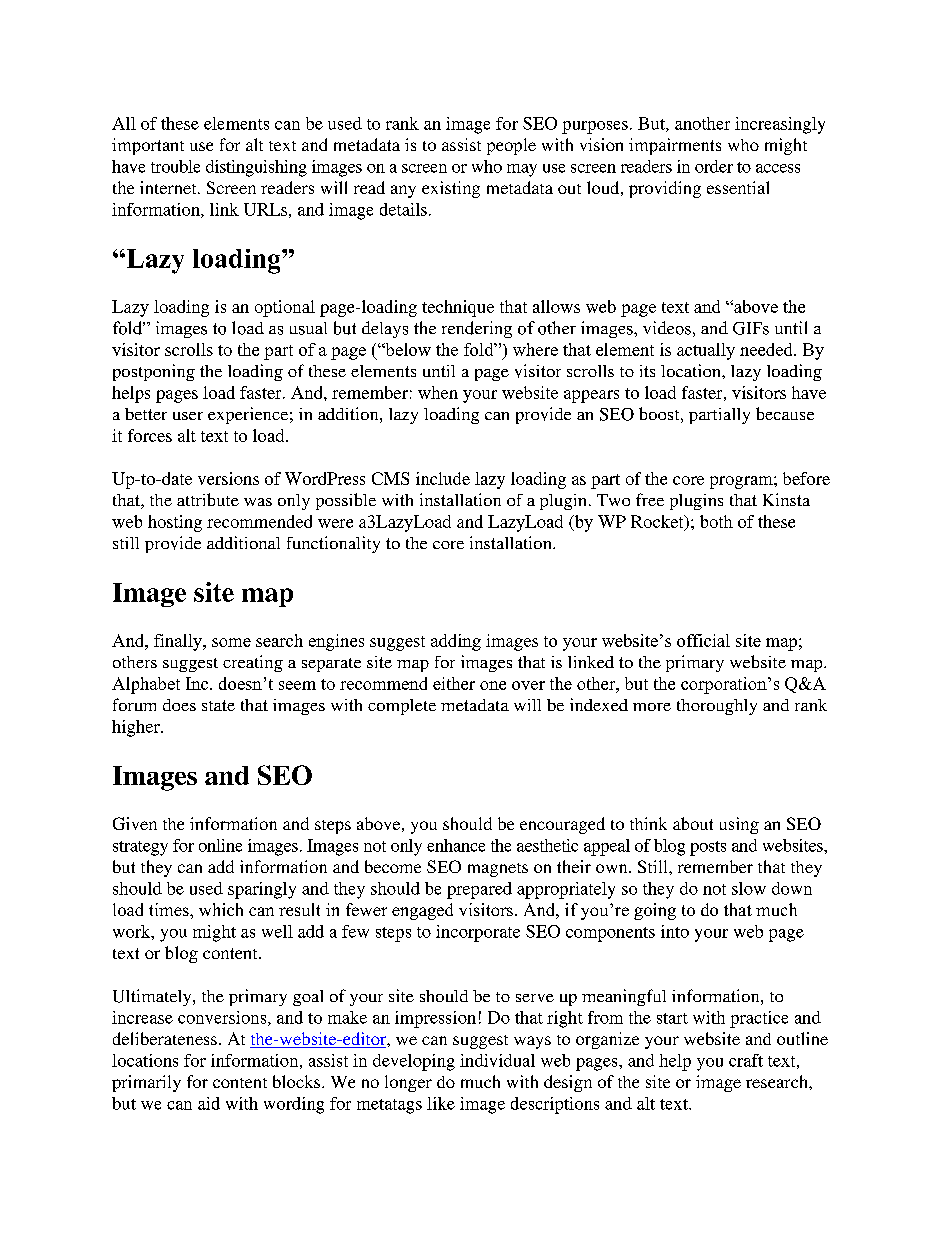  What do you see at coordinates (497, 1060) in the screenshot?
I see `individual` at bounding box center [497, 1060].
